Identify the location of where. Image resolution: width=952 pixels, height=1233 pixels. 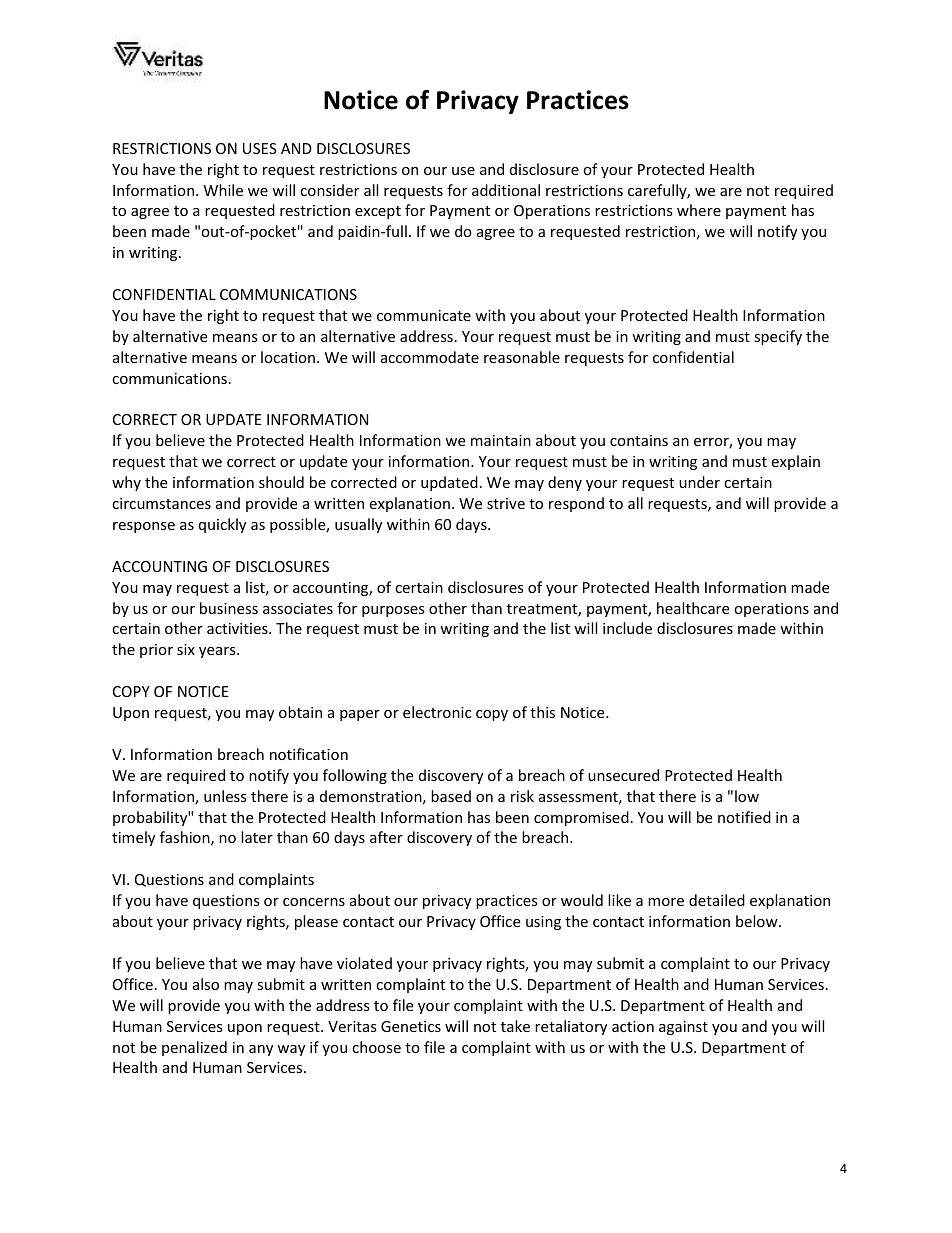
(699, 210).
